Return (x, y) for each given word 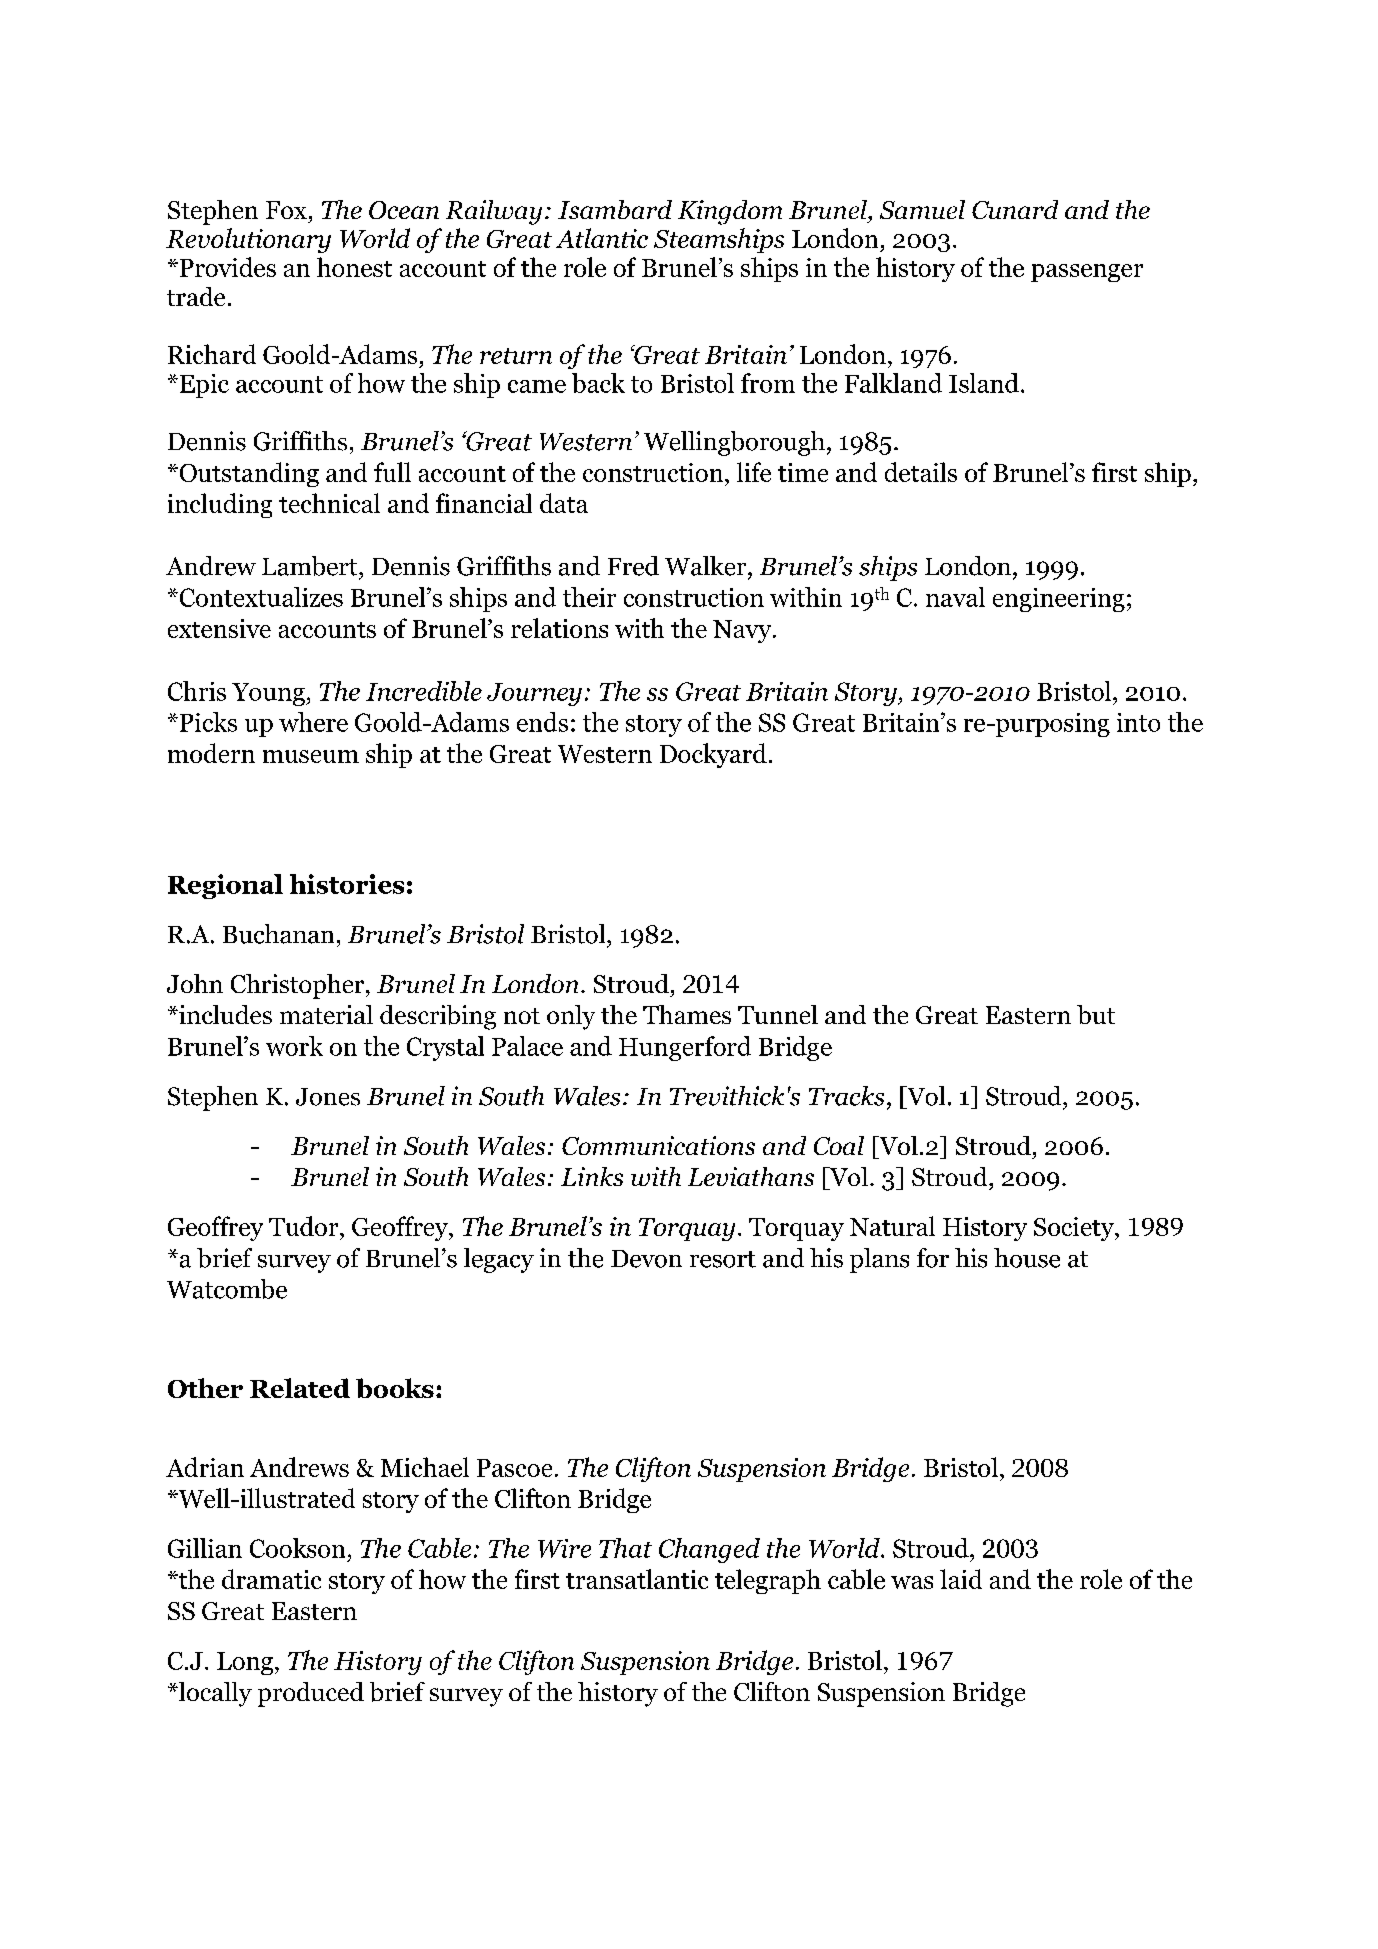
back (598, 383)
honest (354, 267)
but (1096, 1014)
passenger (1087, 273)
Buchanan (278, 934)
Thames (687, 1014)
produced (311, 1694)
